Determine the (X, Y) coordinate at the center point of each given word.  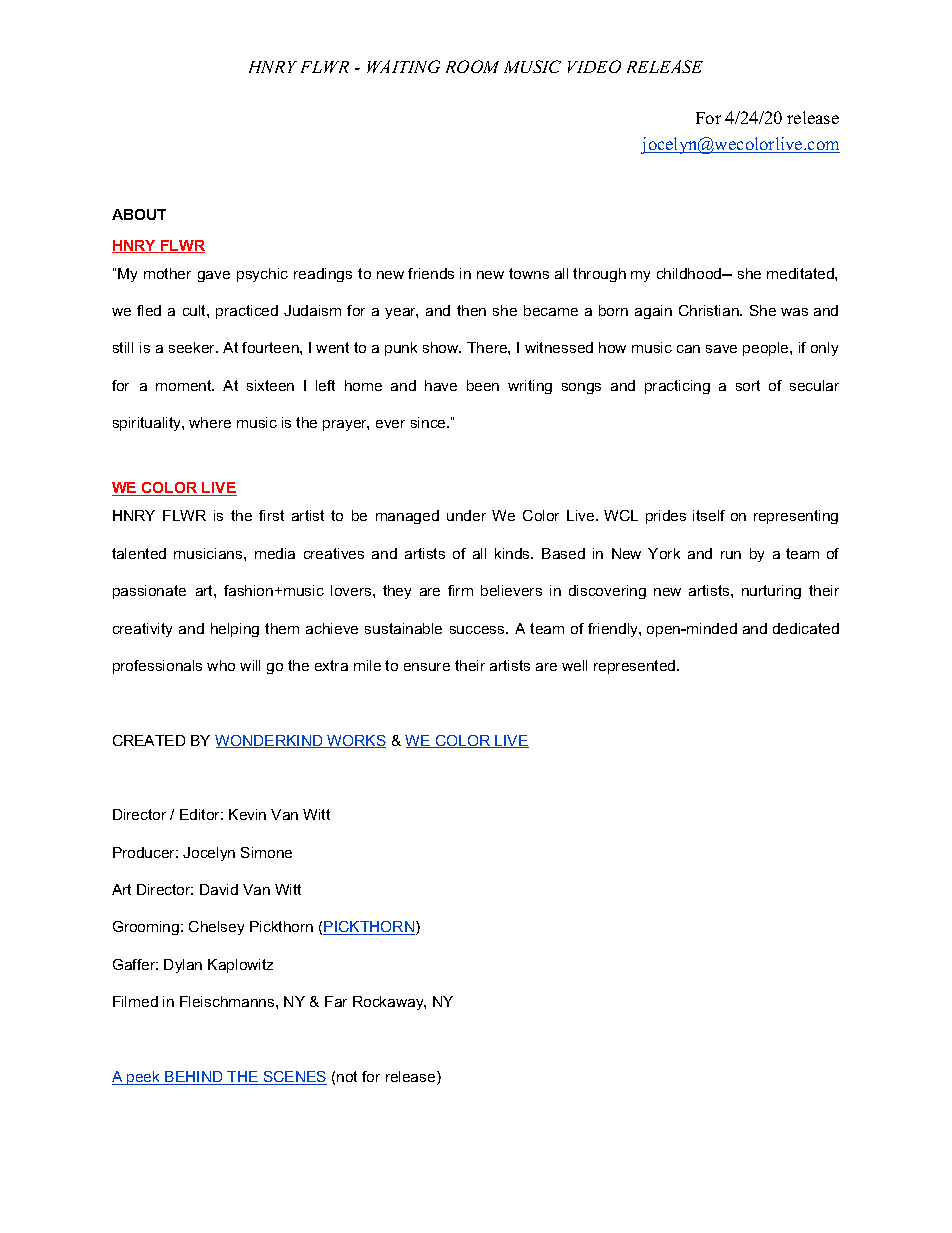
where (210, 422)
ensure (427, 667)
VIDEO (594, 66)
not (347, 1076)
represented (636, 667)
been (483, 385)
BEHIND (194, 1078)
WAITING (403, 66)
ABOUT (139, 214)
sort (748, 385)
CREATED (149, 740)
